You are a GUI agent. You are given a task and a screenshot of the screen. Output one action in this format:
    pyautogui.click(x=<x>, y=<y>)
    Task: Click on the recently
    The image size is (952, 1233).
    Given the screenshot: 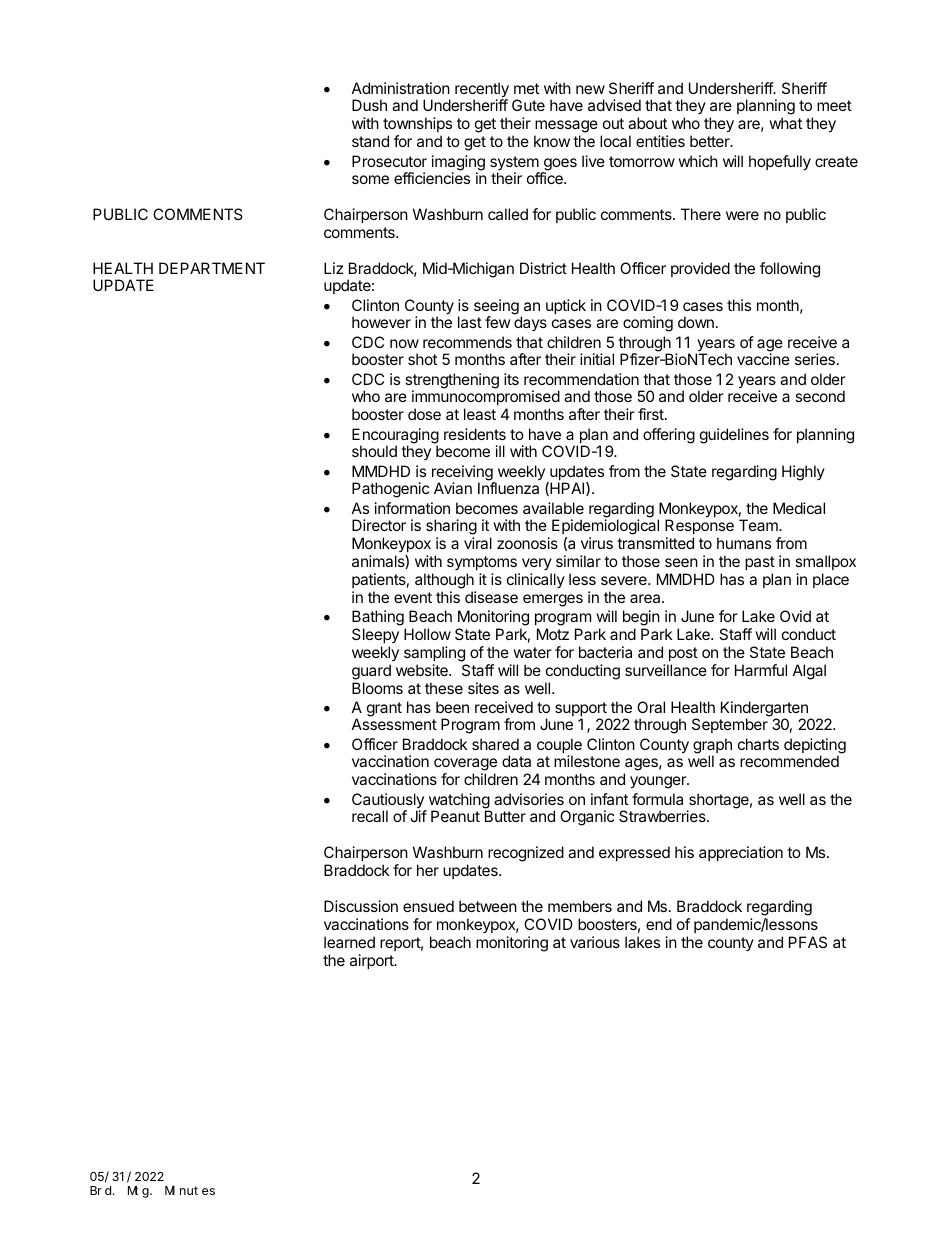 What is the action you would take?
    pyautogui.click(x=482, y=91)
